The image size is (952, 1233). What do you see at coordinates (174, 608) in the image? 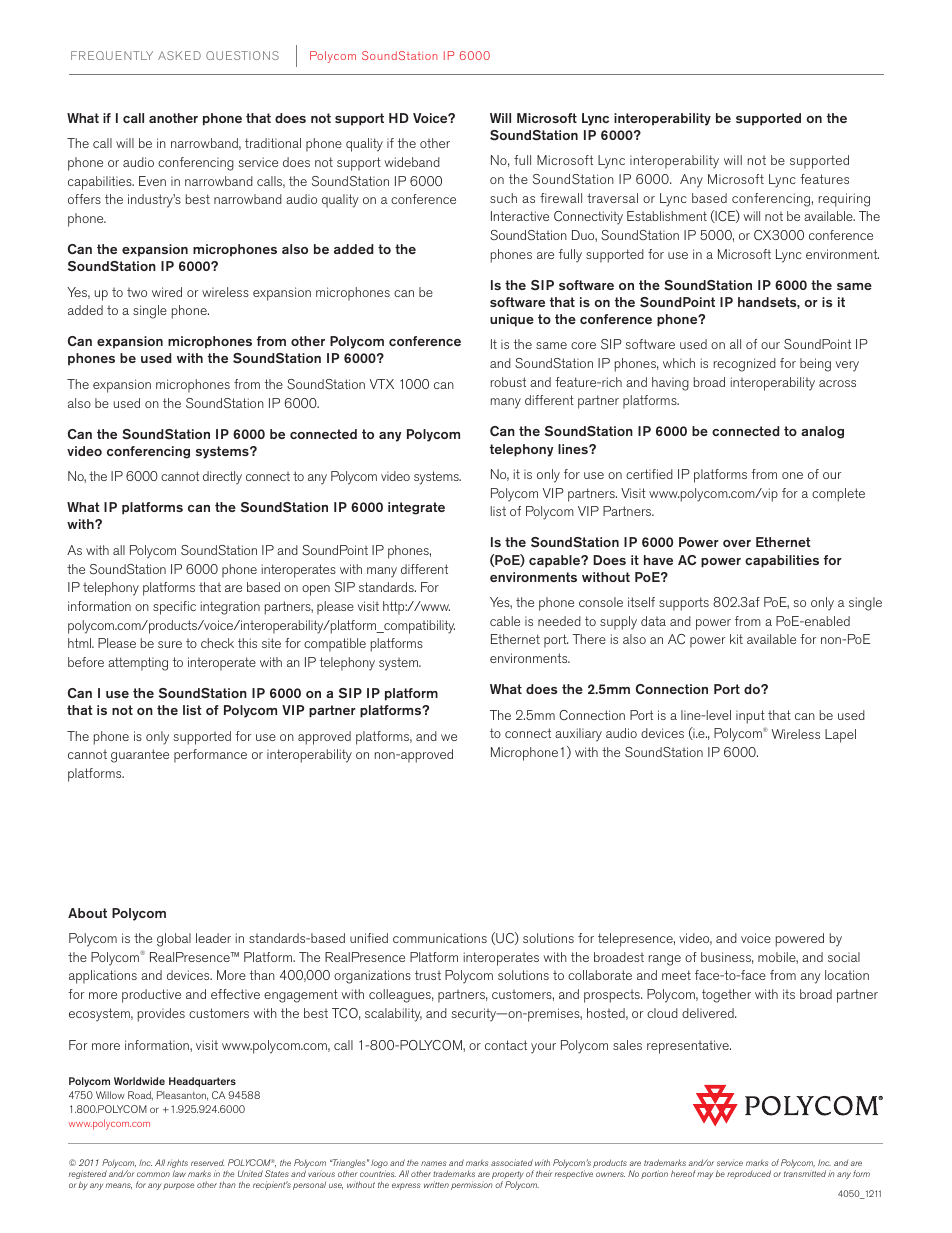
I see `specific` at bounding box center [174, 608].
